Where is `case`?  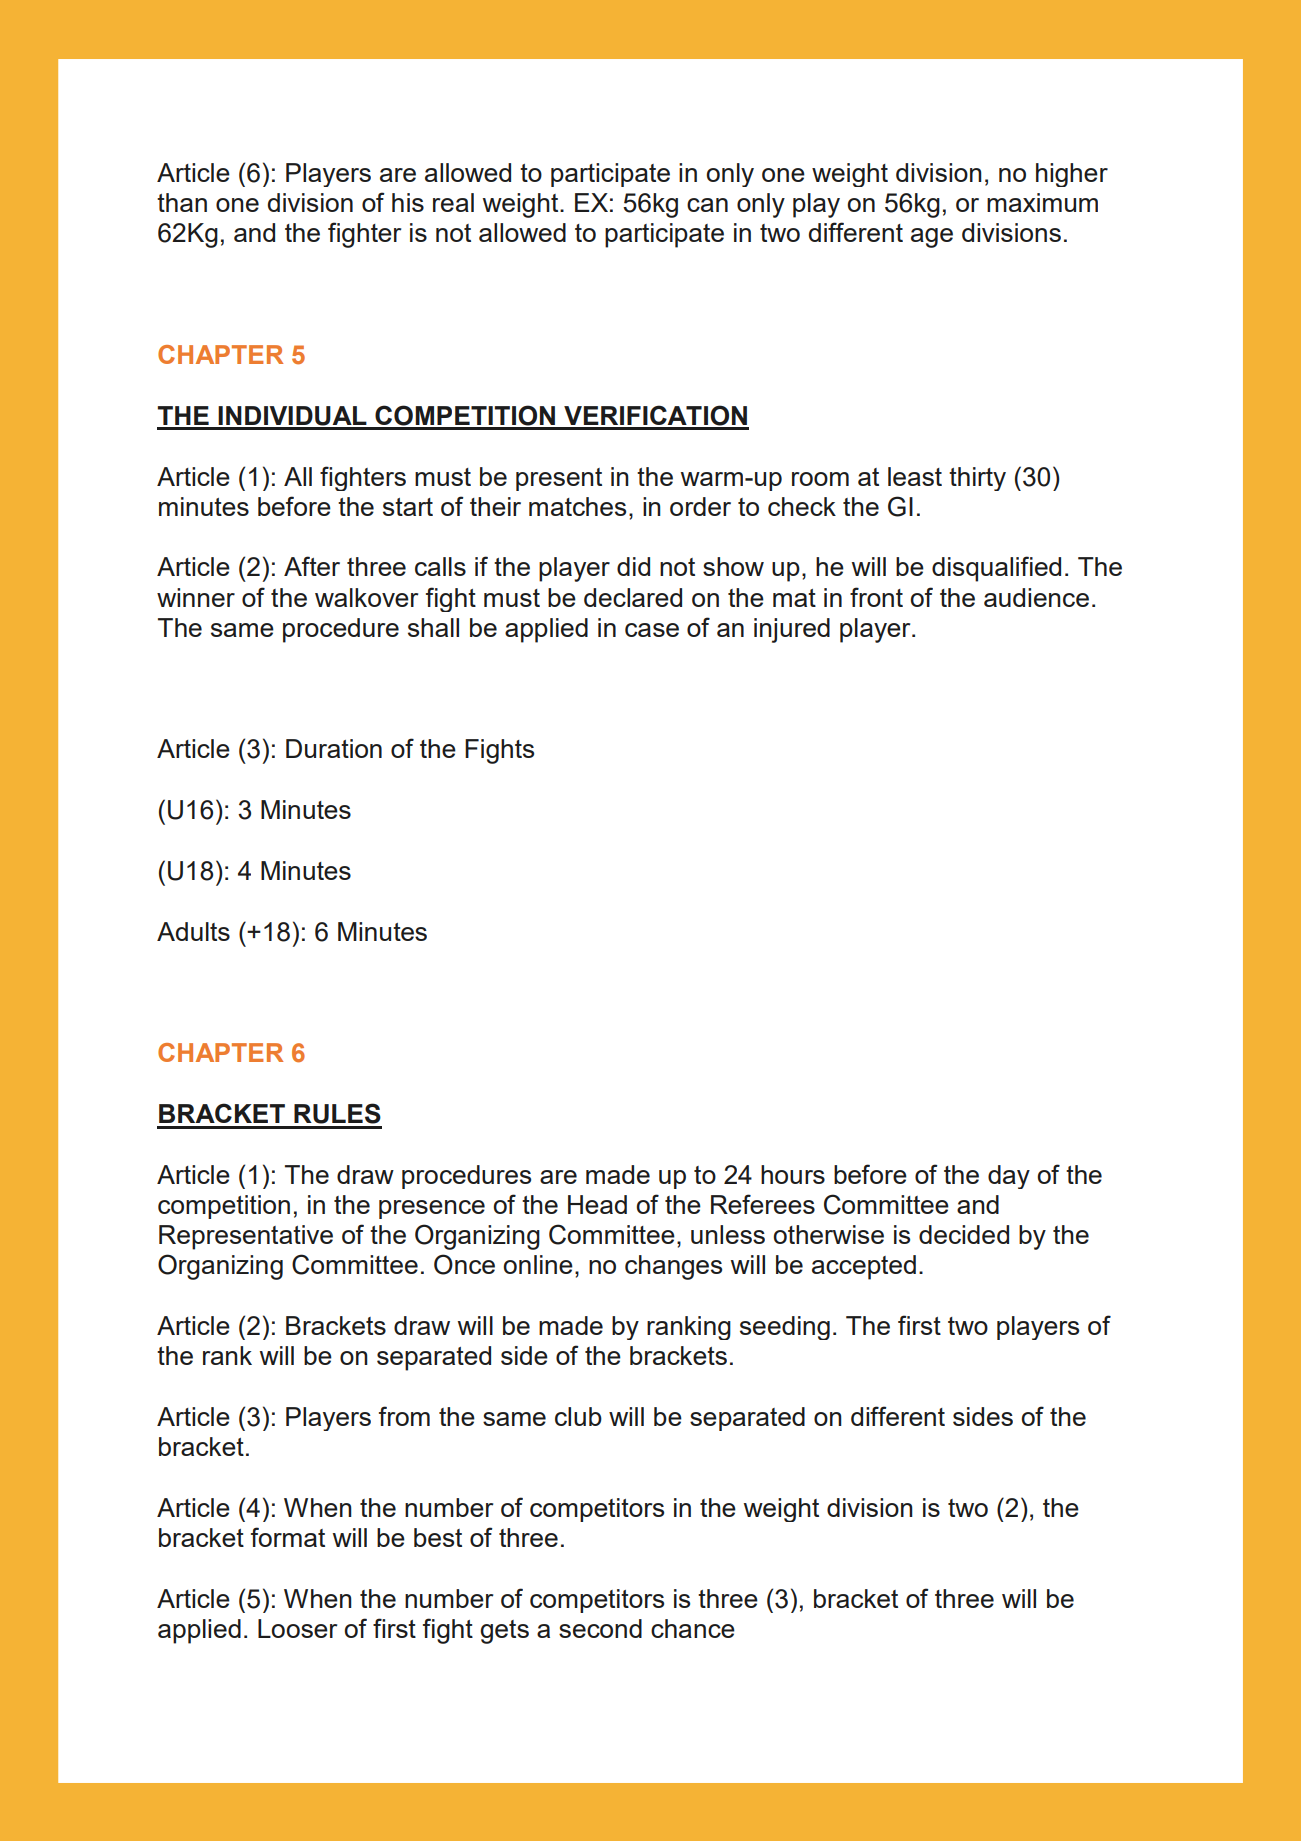
case is located at coordinates (652, 630).
